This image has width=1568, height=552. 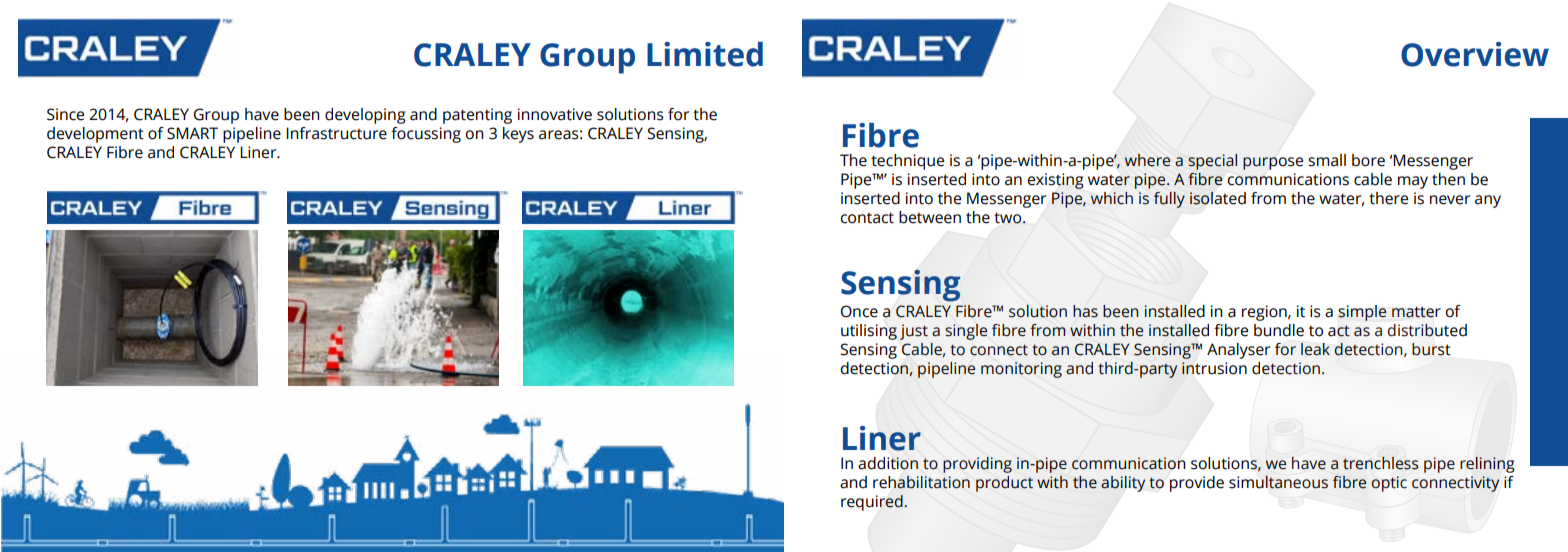 I want to click on rehabilitation, so click(x=921, y=482).
